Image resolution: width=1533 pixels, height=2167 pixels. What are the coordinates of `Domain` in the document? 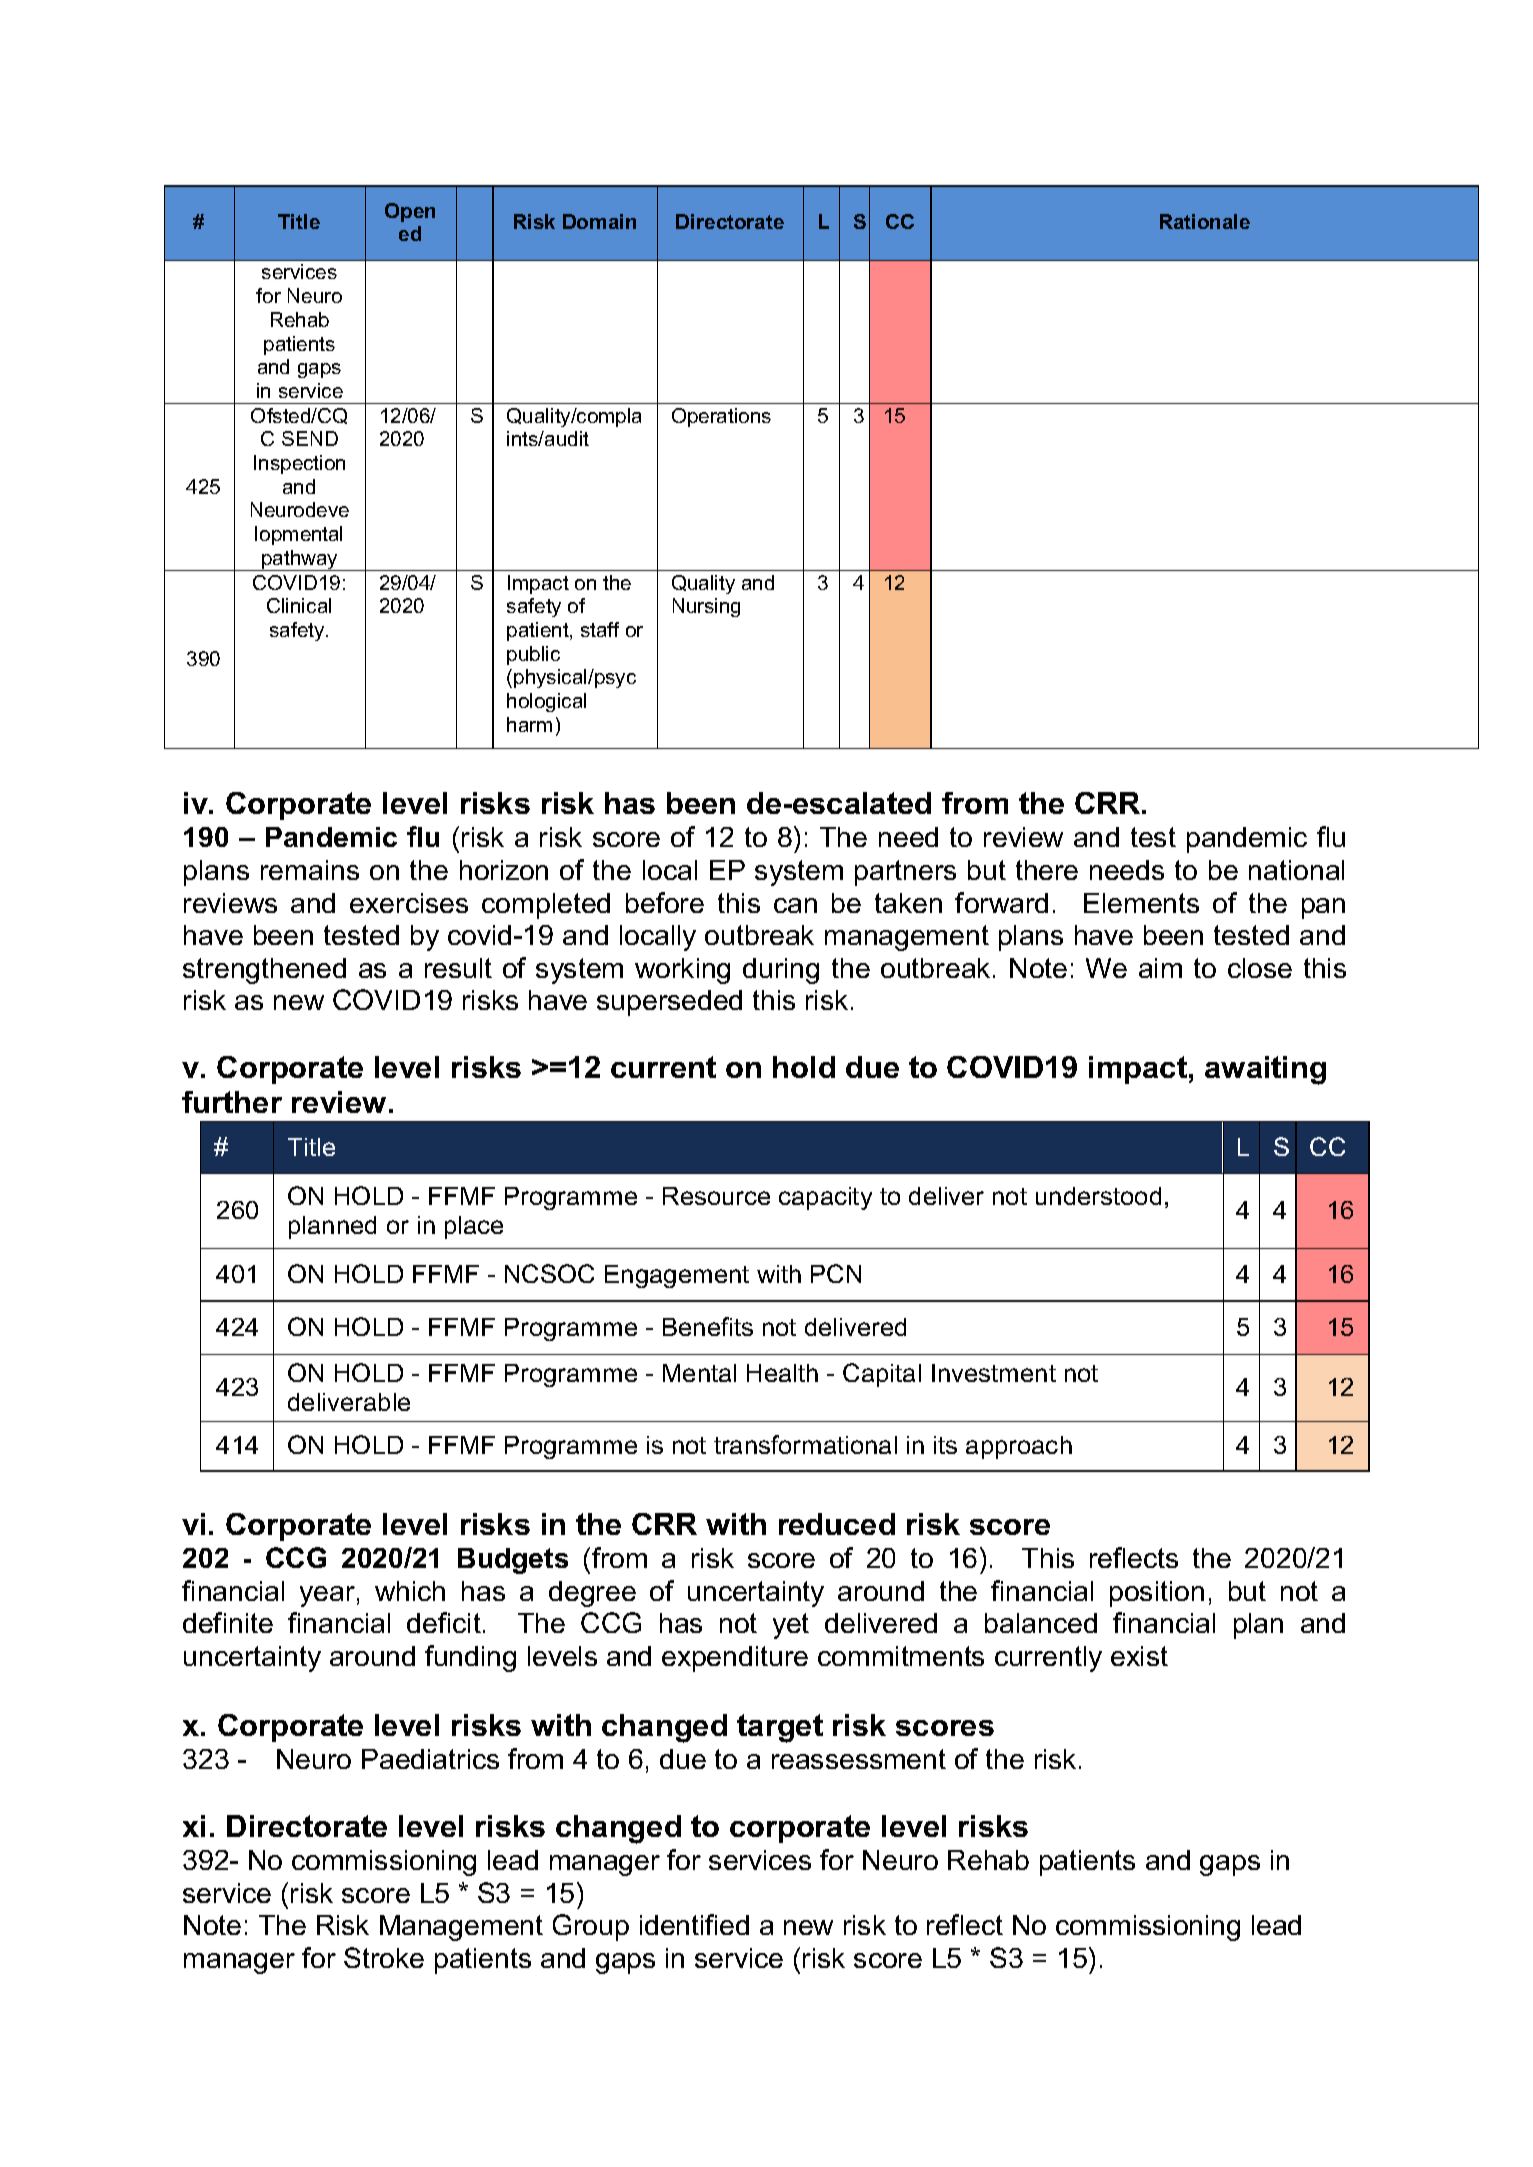 It's located at (599, 221).
